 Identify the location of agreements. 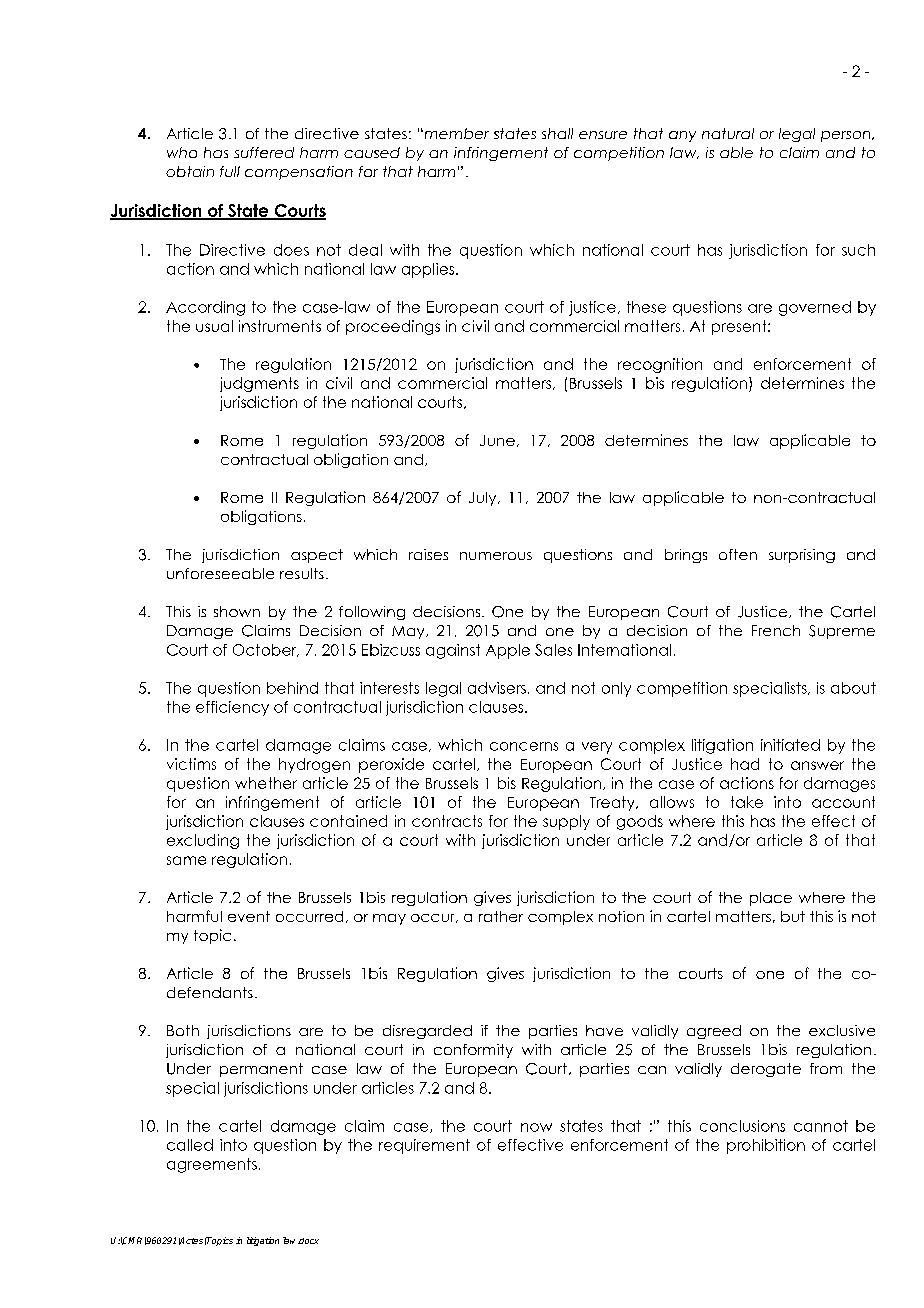
(212, 1165).
